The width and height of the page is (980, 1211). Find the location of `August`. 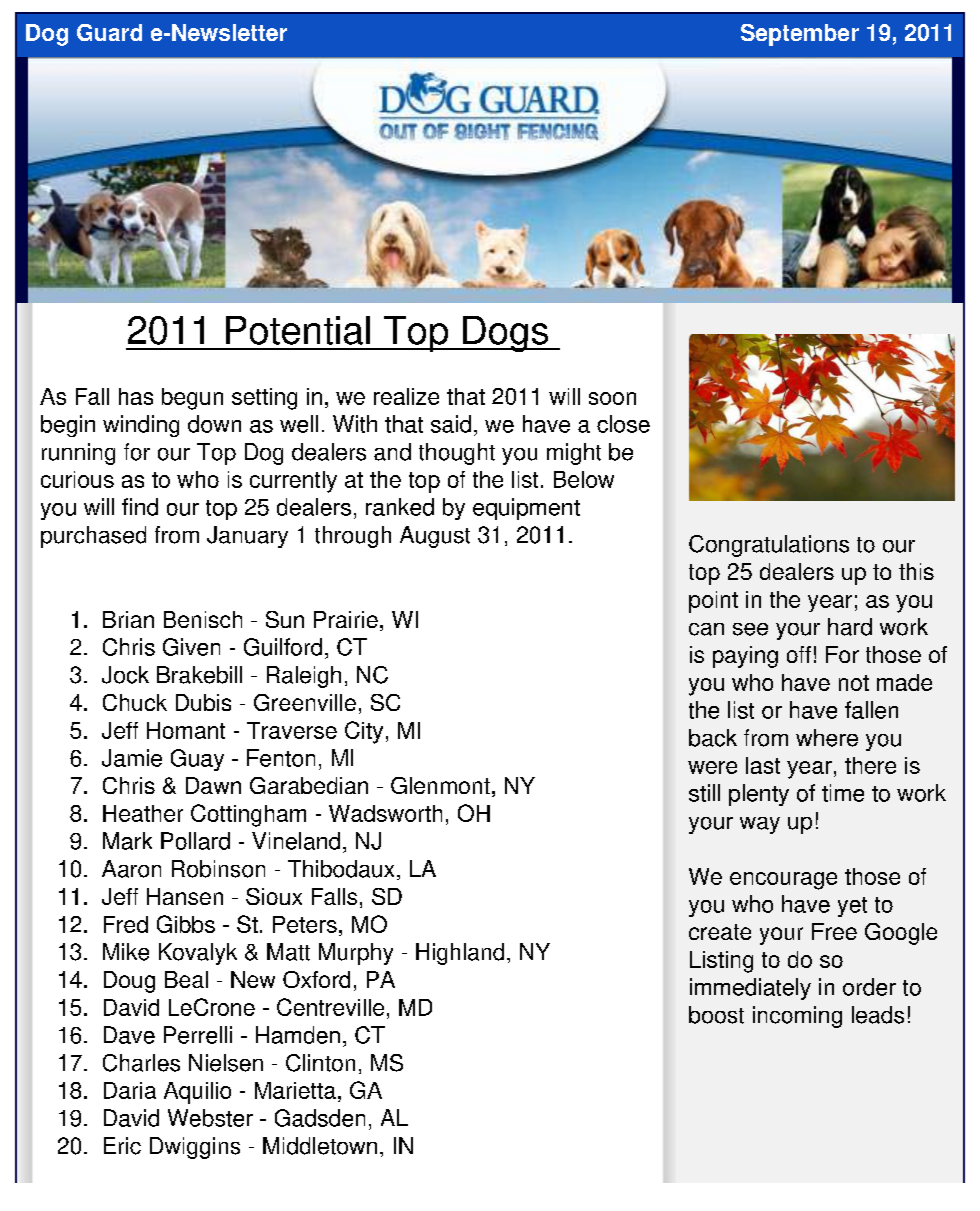

August is located at coordinates (435, 537).
